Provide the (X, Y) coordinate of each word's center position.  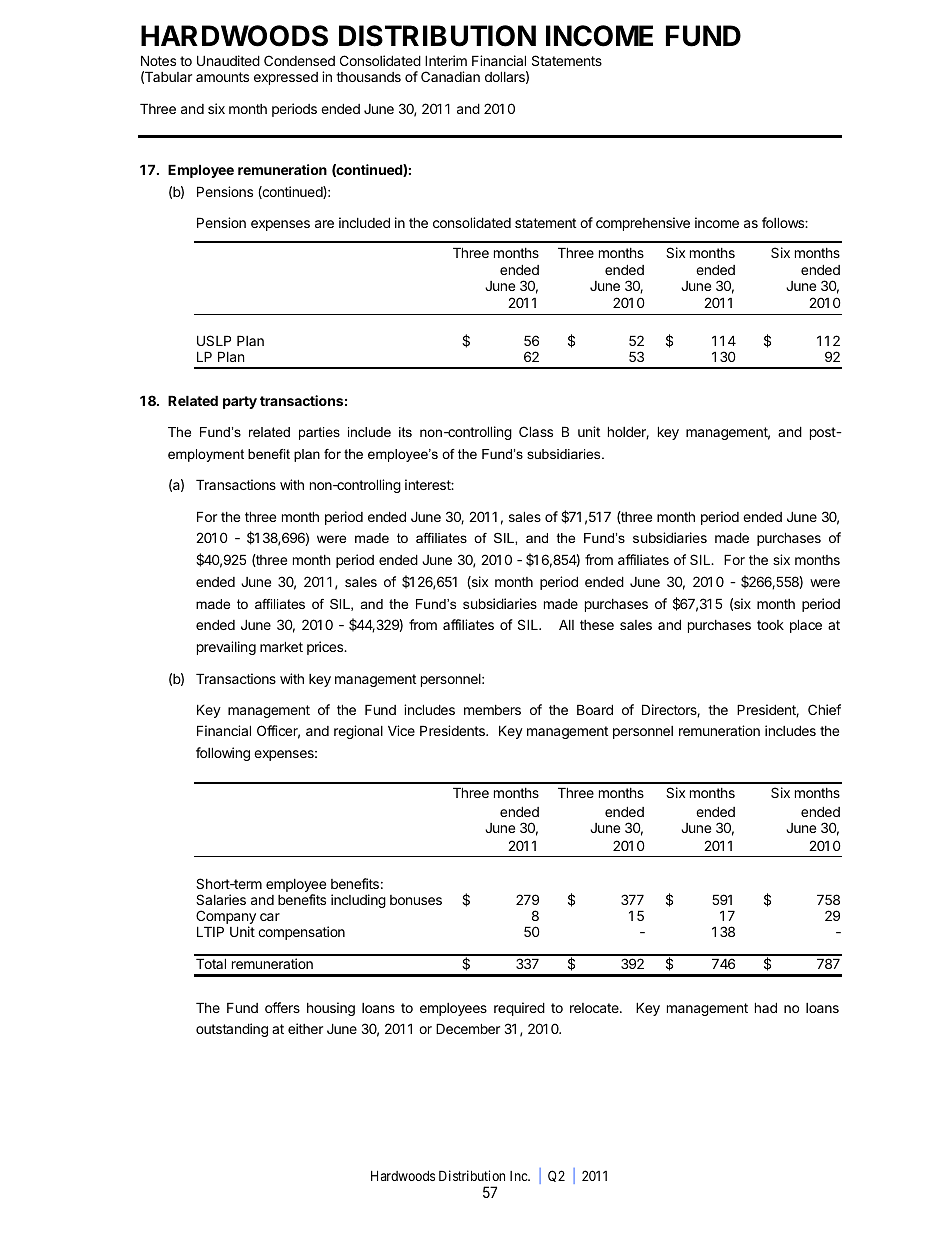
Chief (824, 709)
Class (536, 431)
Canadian (450, 76)
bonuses (416, 900)
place (806, 626)
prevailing (226, 648)
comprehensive (643, 224)
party (240, 402)
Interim (446, 60)
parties (319, 433)
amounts (222, 77)
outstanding (232, 1030)
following (223, 754)
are (324, 224)
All (566, 624)
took (770, 625)
